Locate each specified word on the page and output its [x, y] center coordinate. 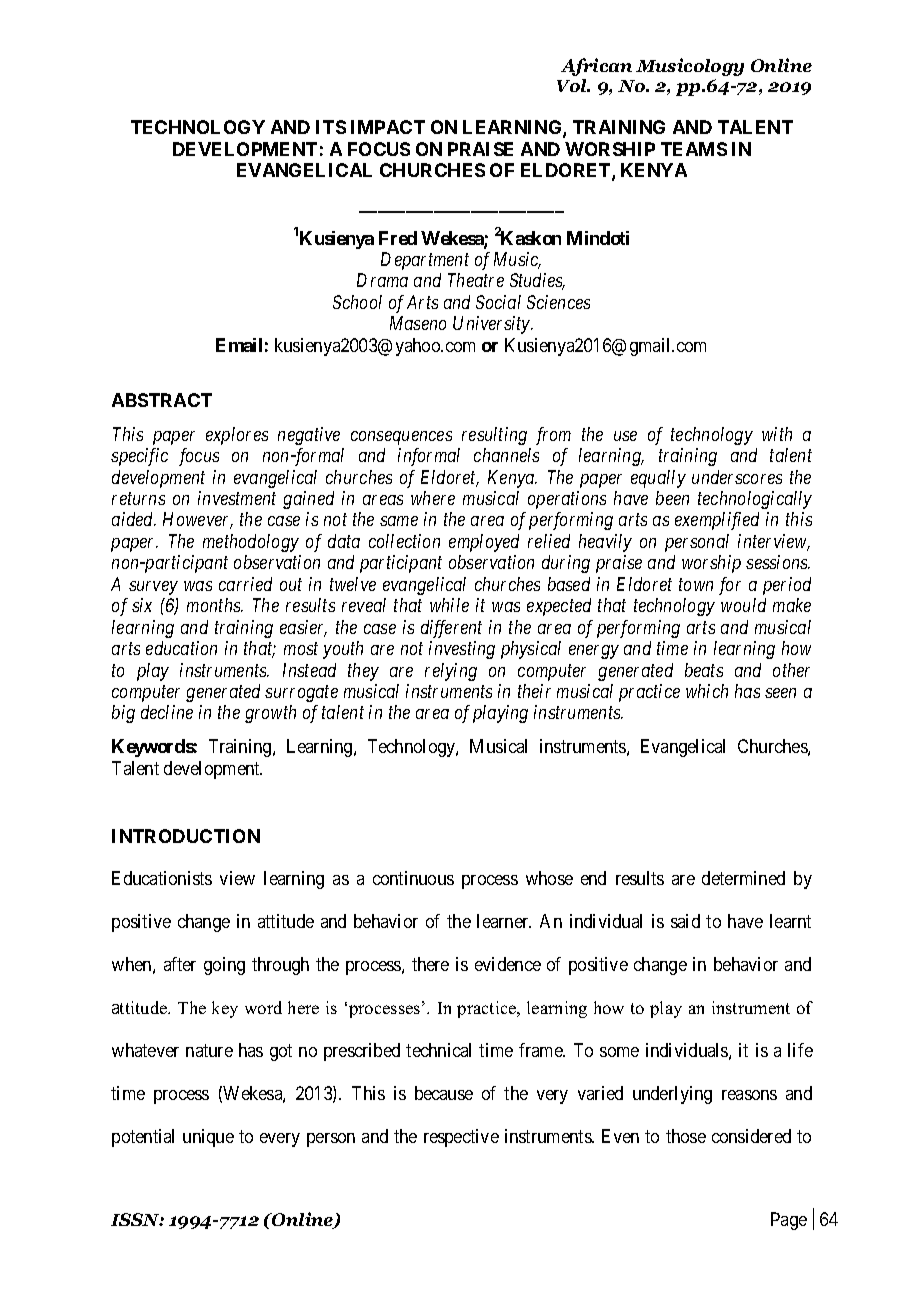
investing [462, 650]
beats [704, 670]
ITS [331, 127]
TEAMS [694, 149]
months [215, 605]
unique [208, 1138]
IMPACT [388, 127]
